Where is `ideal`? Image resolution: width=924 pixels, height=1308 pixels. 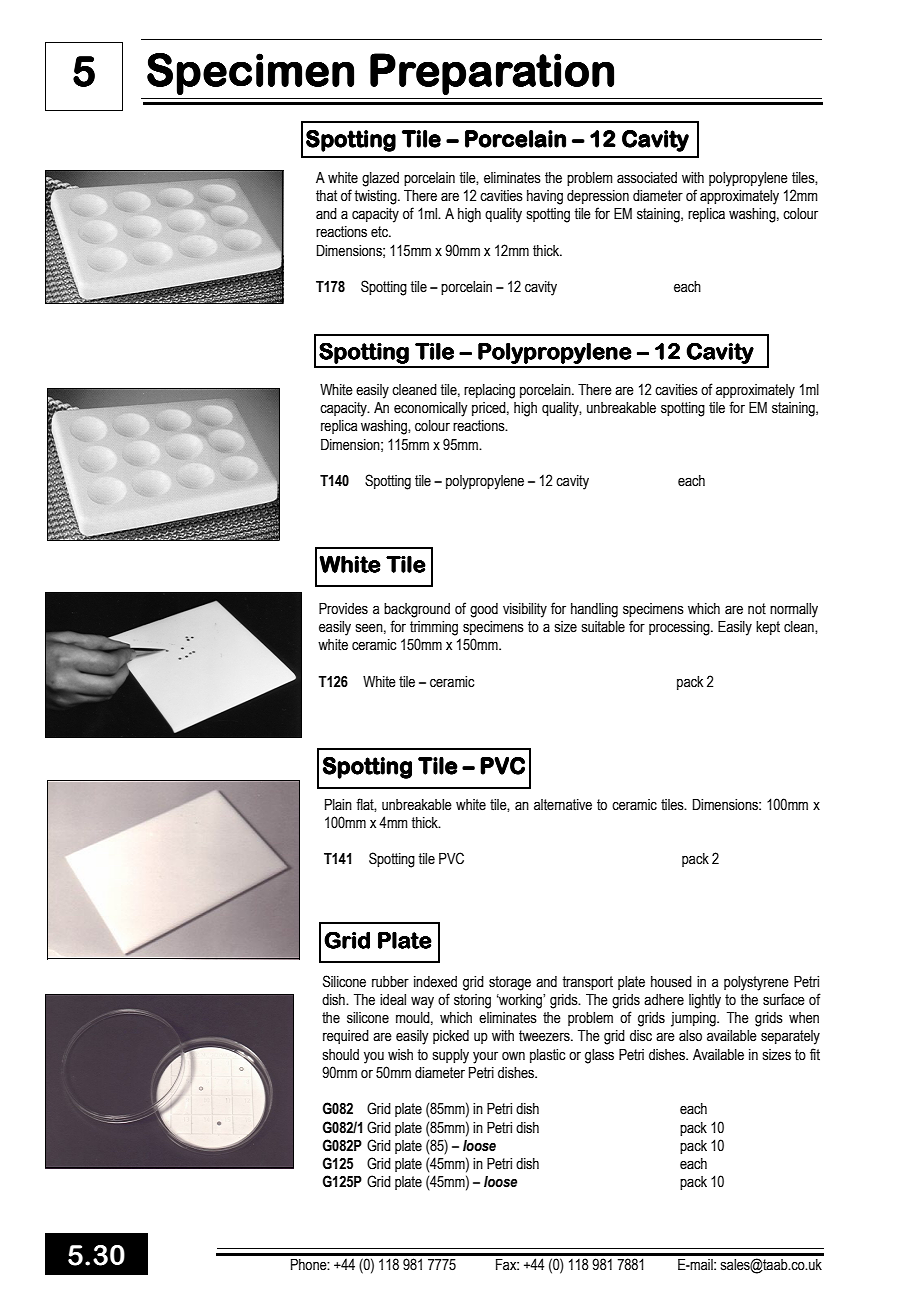 ideal is located at coordinates (393, 1000).
